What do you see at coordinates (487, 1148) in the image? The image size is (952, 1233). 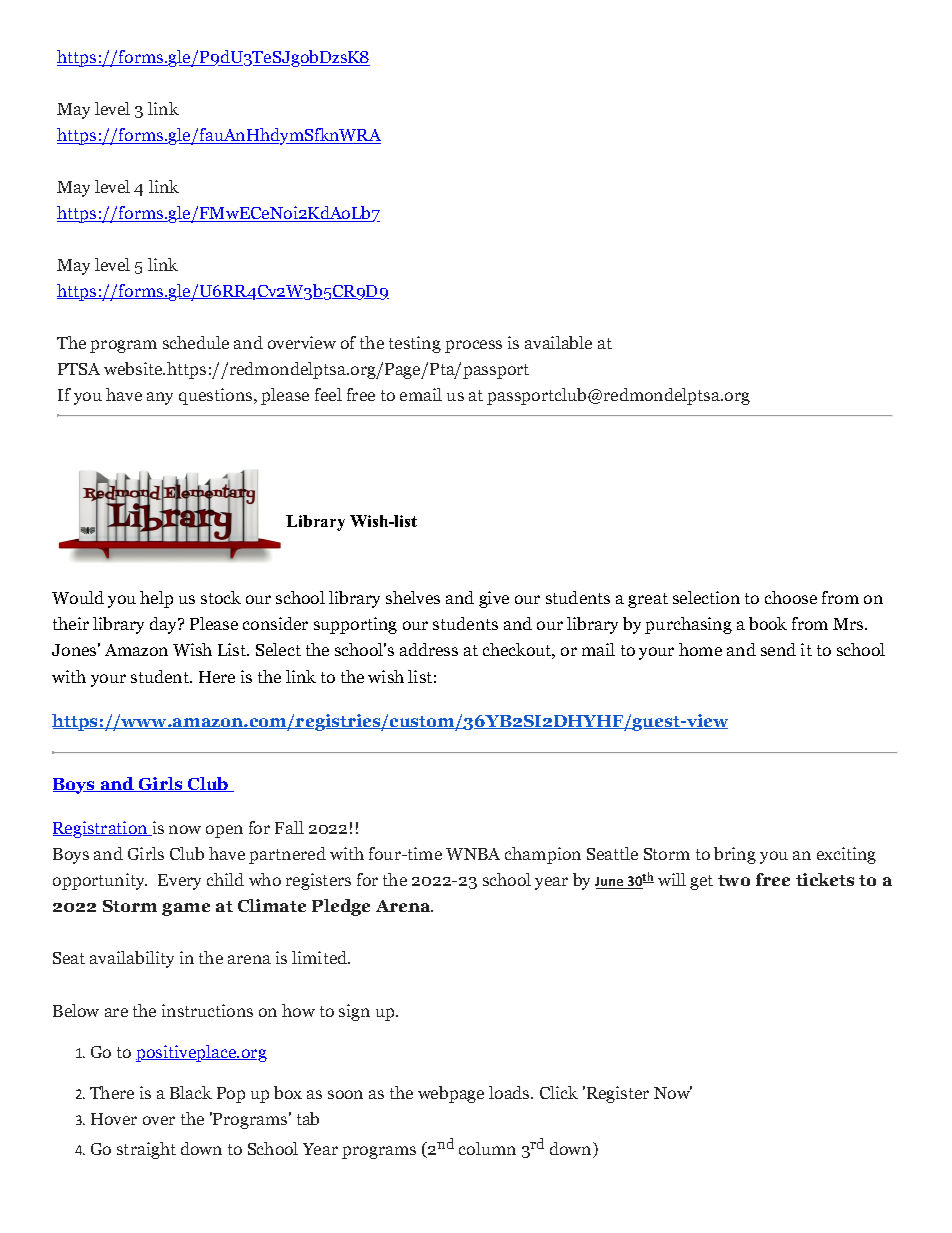 I see `column` at bounding box center [487, 1148].
